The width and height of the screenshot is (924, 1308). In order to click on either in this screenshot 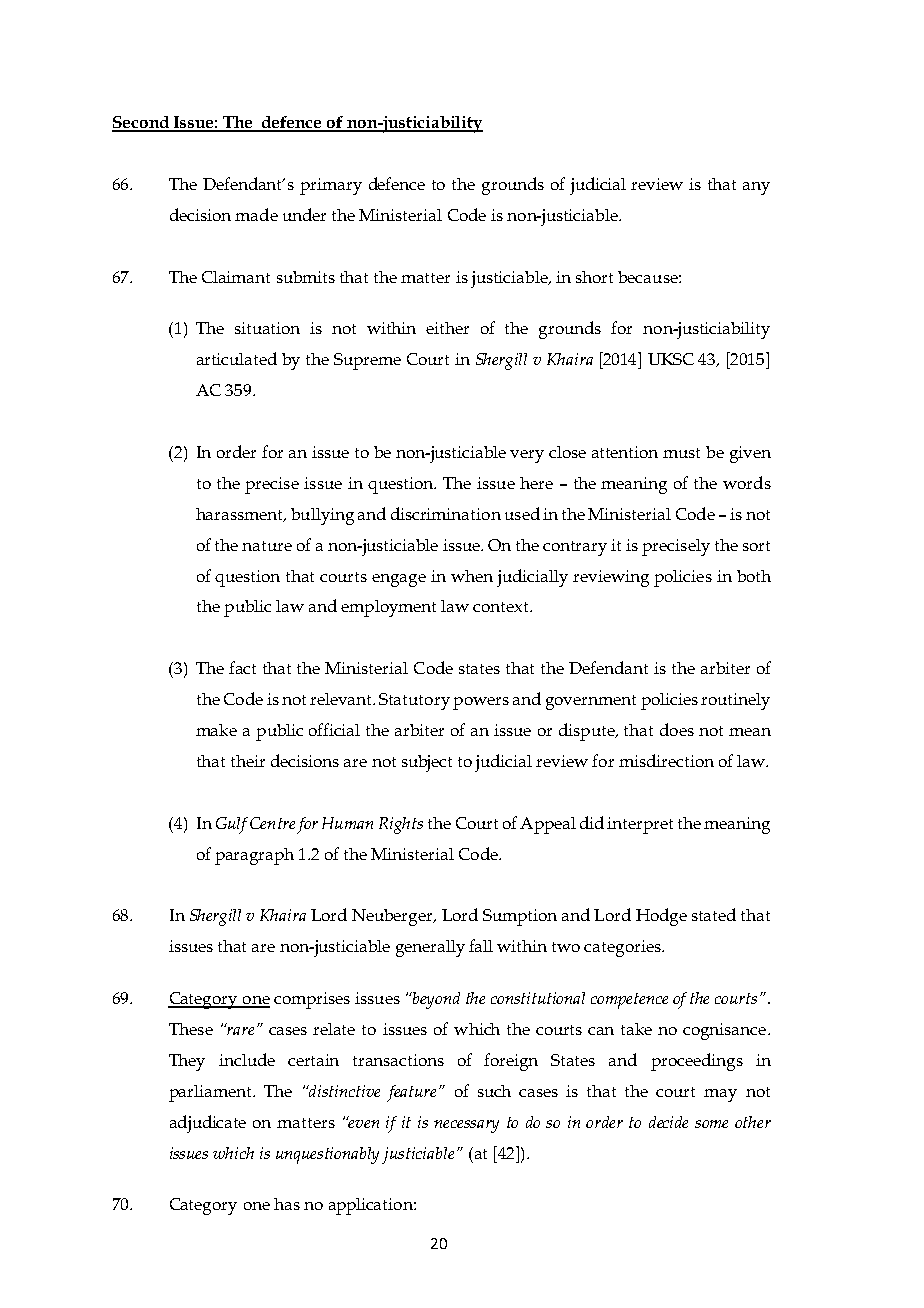, I will do `click(447, 328)`.
